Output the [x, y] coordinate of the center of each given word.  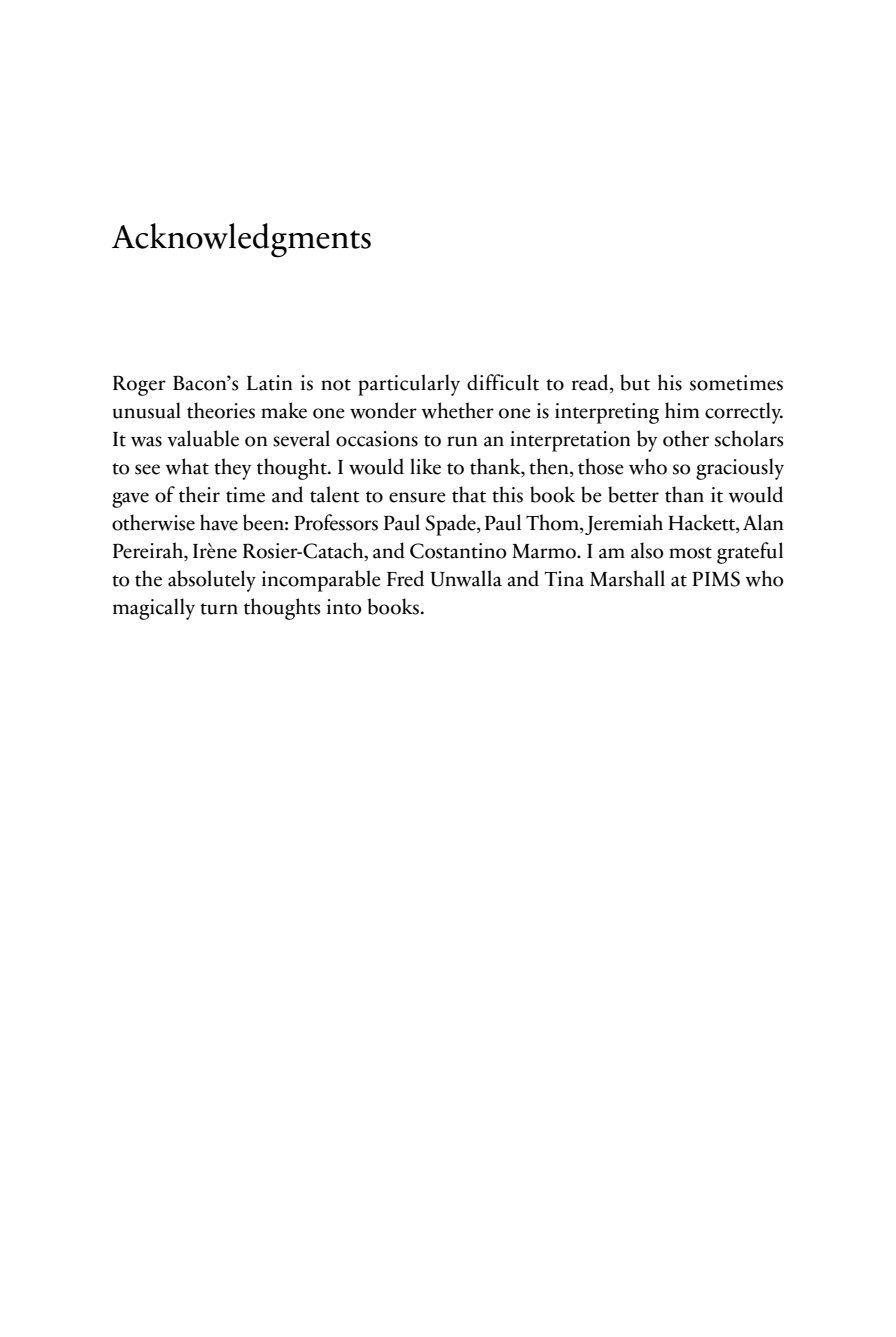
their [199, 494]
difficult [503, 382]
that [469, 494]
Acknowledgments [241, 240]
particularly [409, 385]
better [633, 494]
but [635, 382]
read [591, 383]
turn [219, 609]
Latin [270, 383]
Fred [405, 578]
